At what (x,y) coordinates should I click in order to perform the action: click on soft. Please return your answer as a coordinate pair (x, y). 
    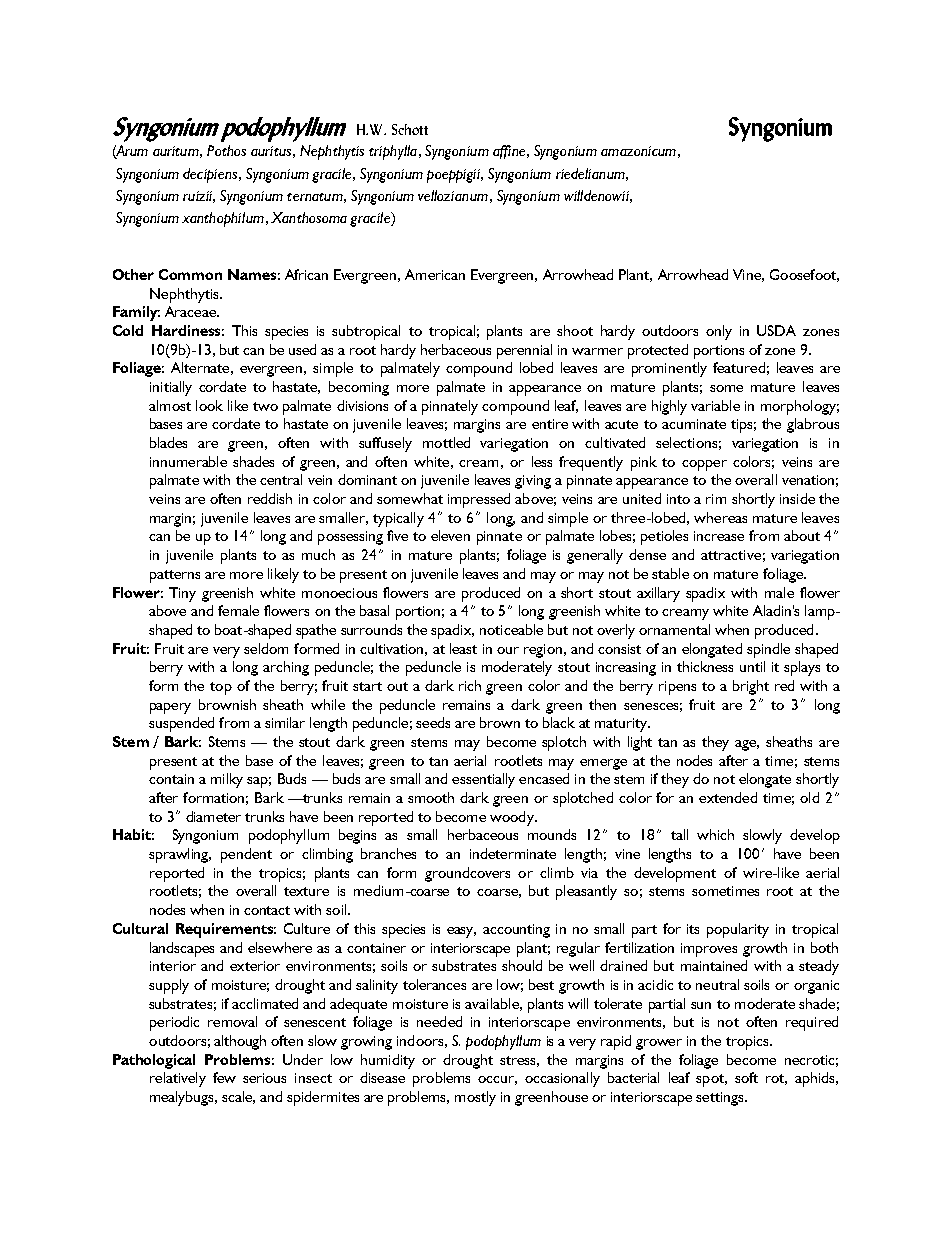
    Looking at the image, I should click on (746, 1077).
